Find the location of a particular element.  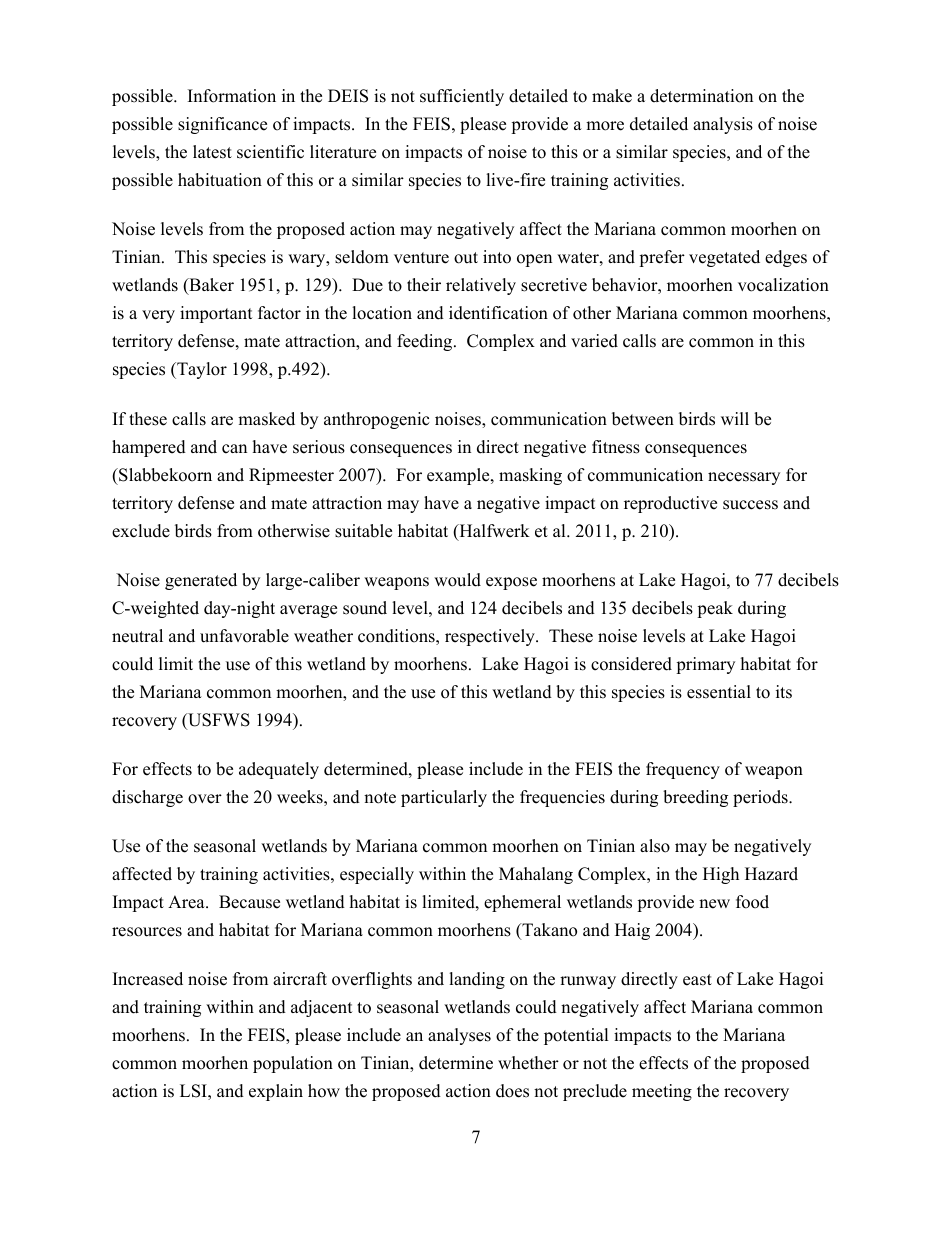

significance is located at coordinates (222, 125).
